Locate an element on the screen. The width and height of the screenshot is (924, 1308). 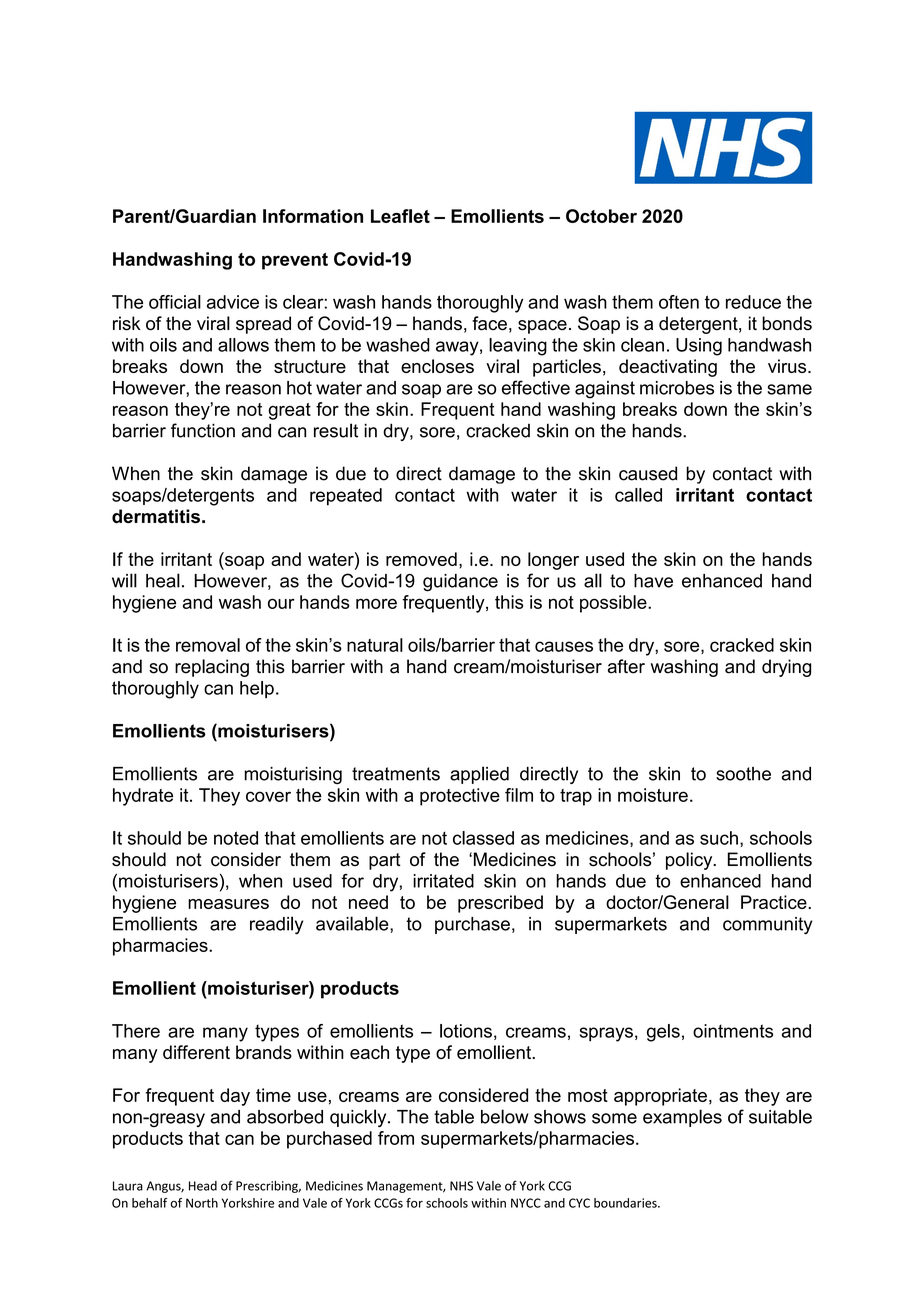
have is located at coordinates (653, 581).
